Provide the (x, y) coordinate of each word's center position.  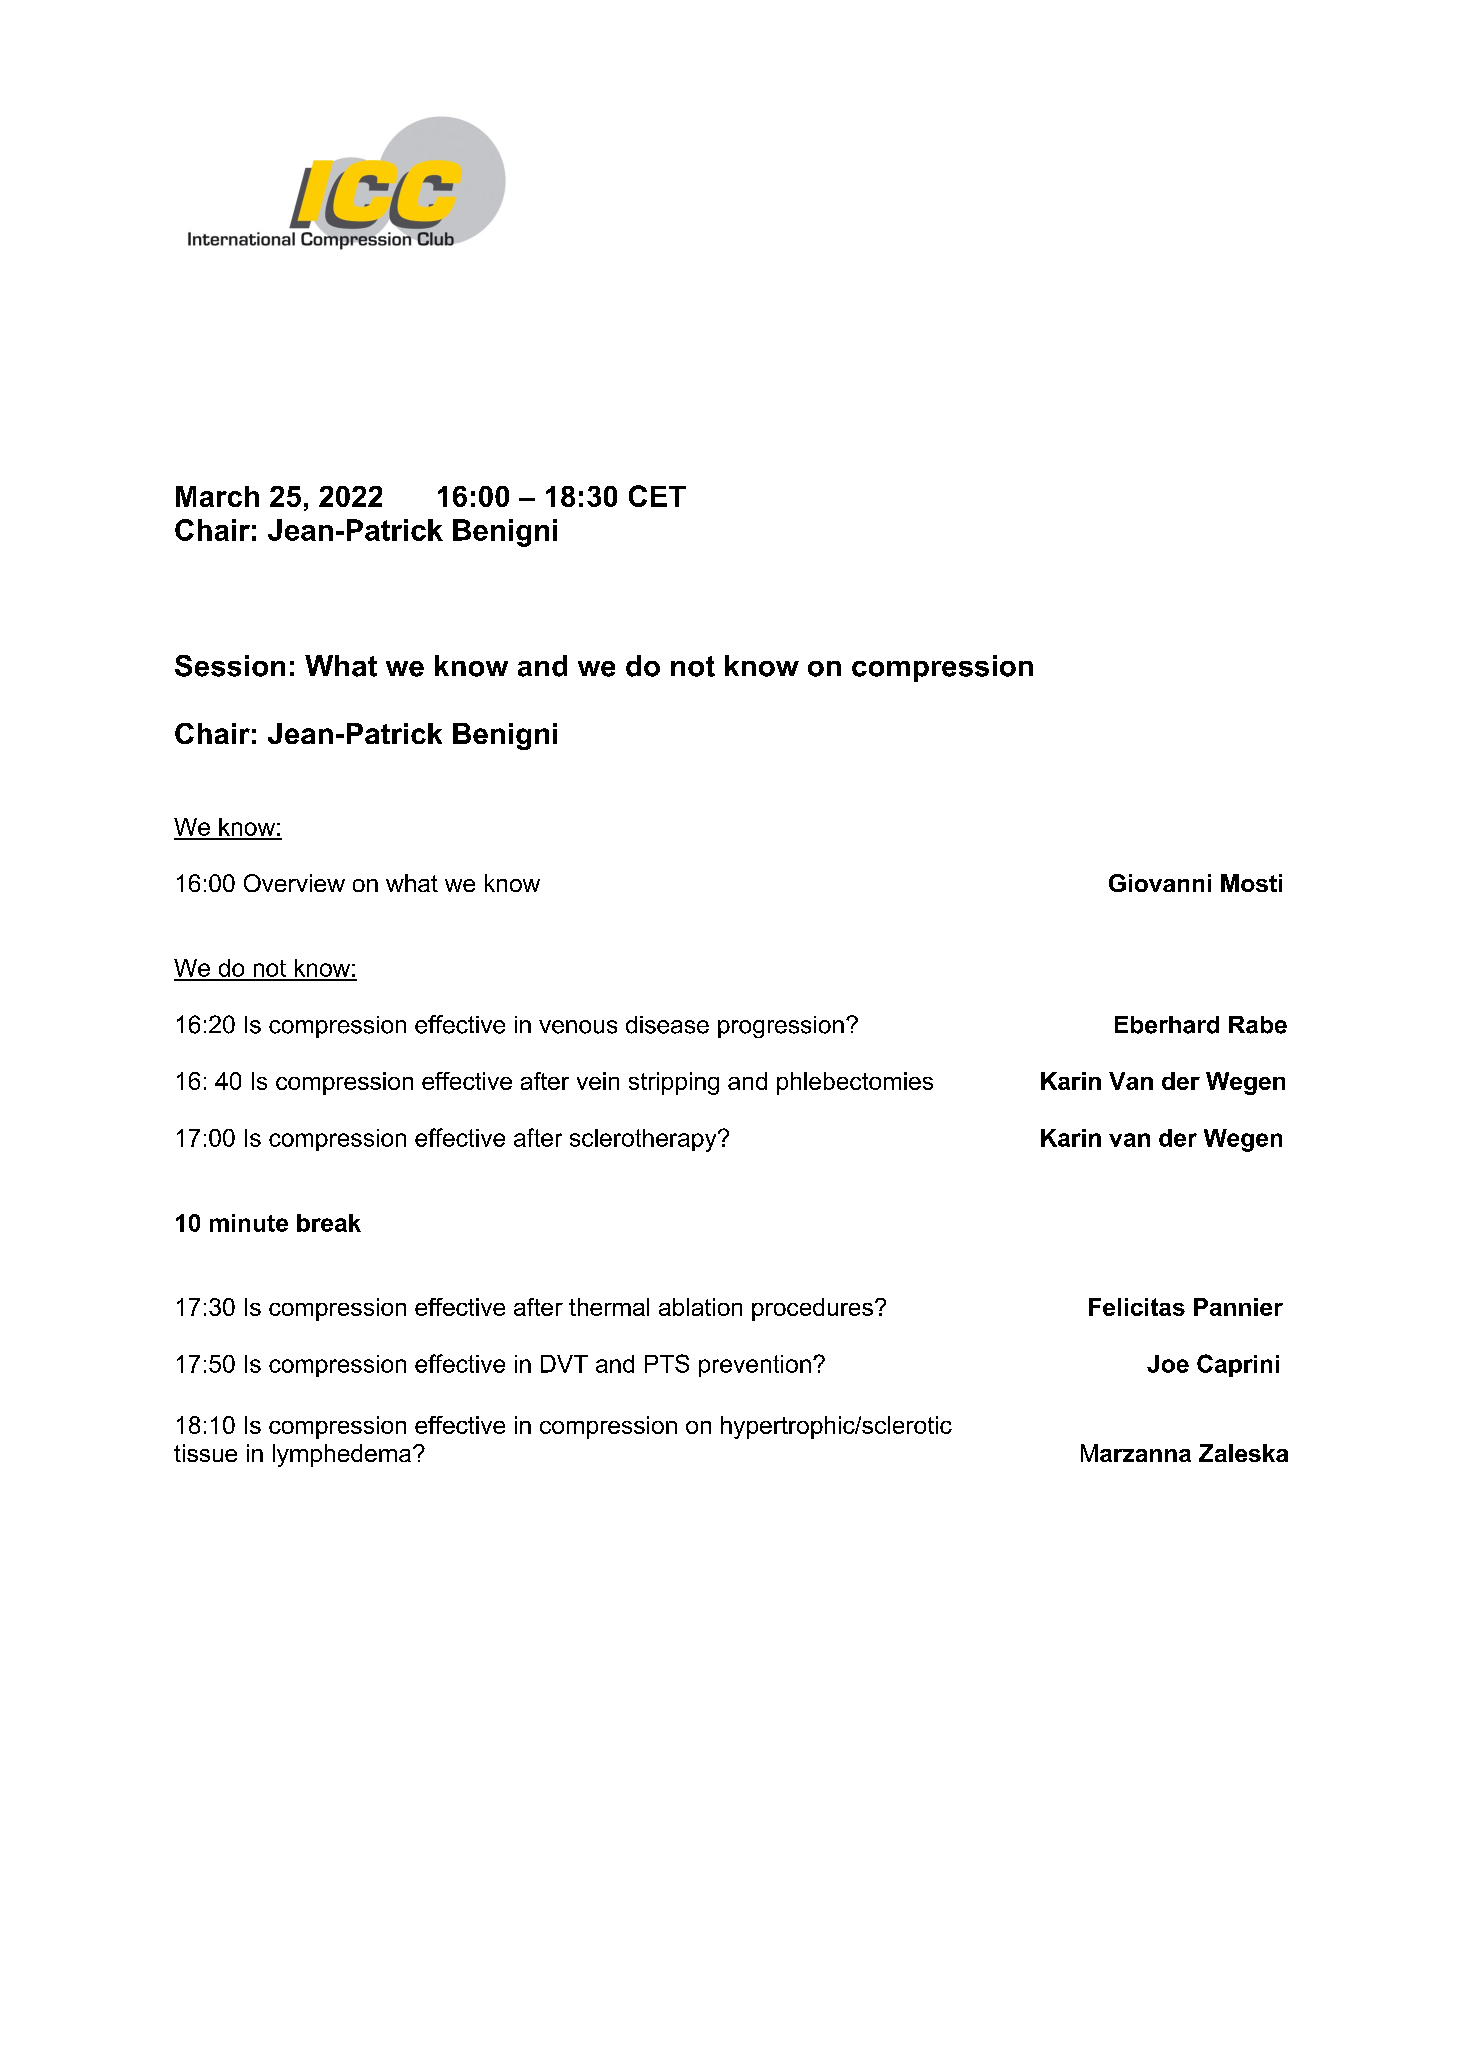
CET (657, 496)
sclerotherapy (644, 1140)
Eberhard (1167, 1025)
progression (781, 1027)
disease (667, 1025)
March (217, 496)
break (329, 1223)
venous (578, 1027)
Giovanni (1160, 883)
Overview (294, 883)
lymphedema (342, 1455)
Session (230, 666)
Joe (1168, 1364)
